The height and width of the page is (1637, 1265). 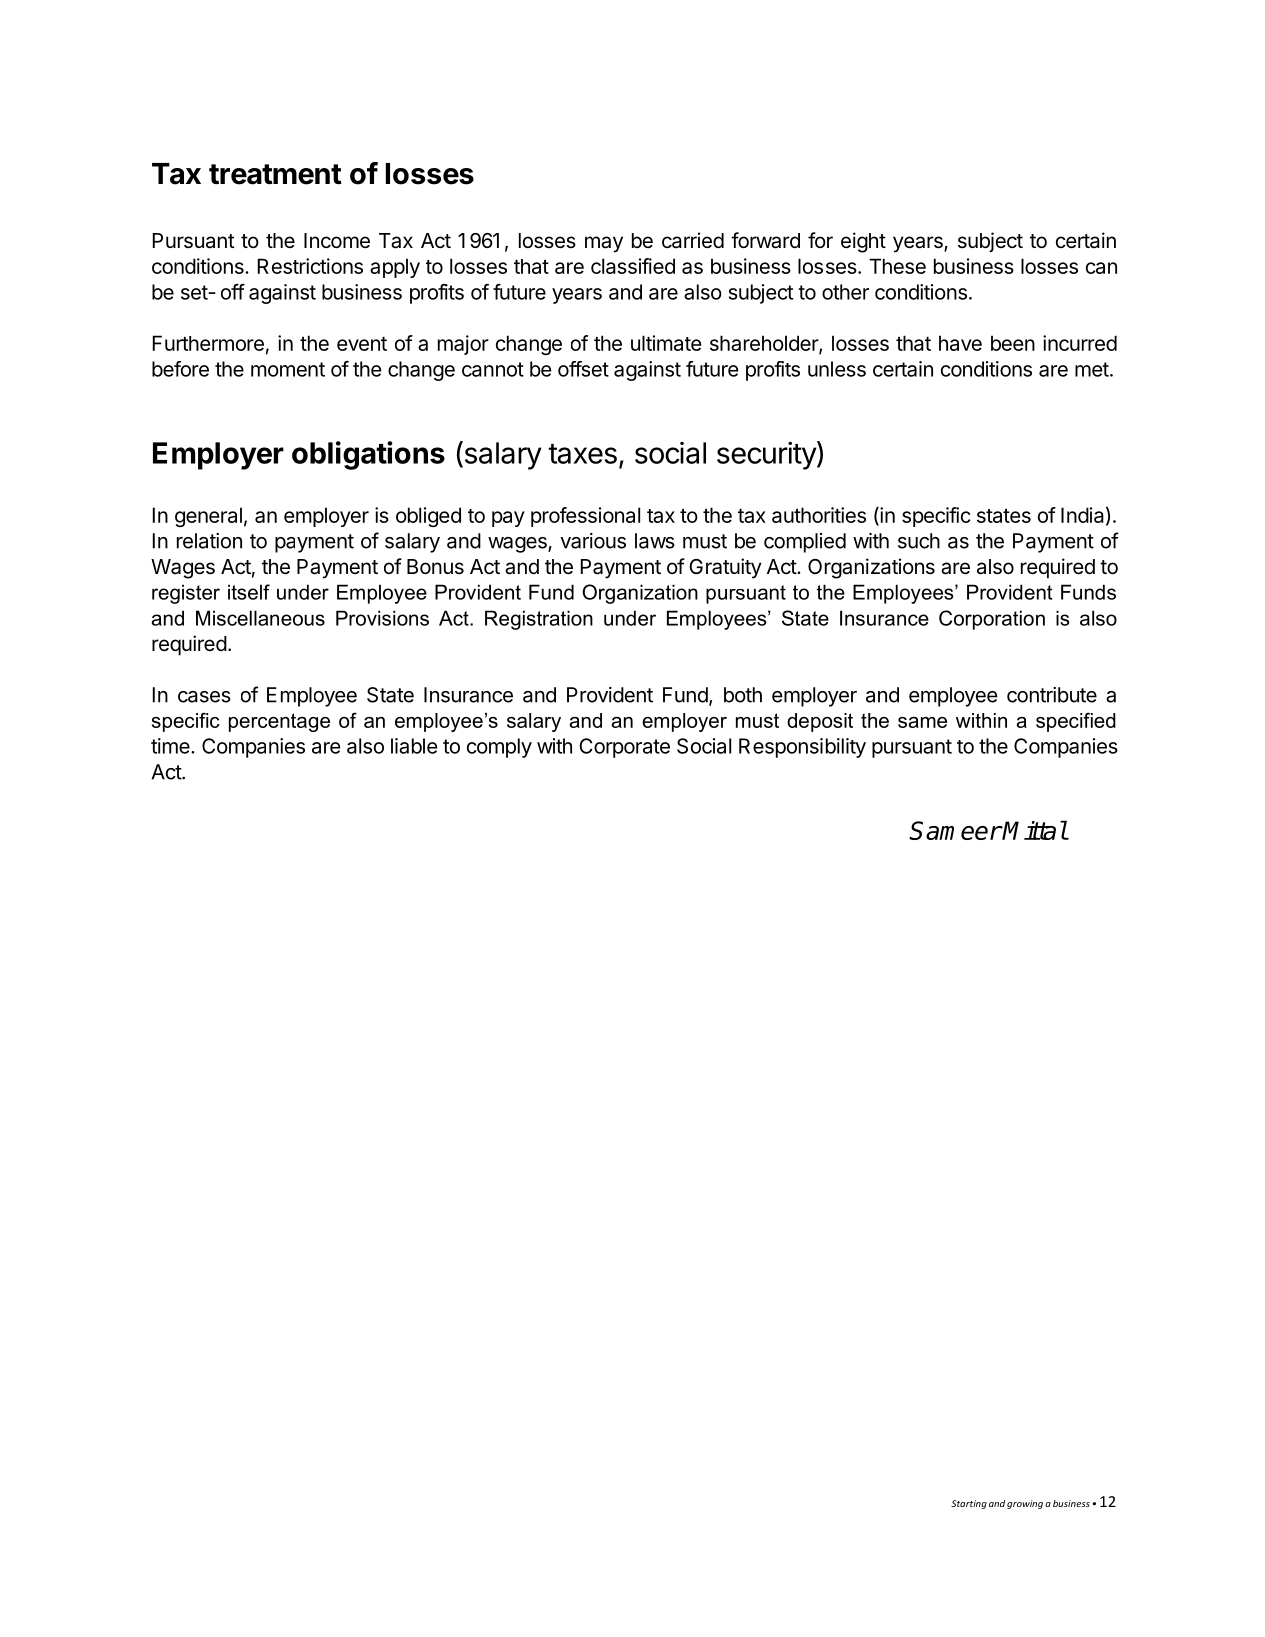 I want to click on laws, so click(x=655, y=541).
